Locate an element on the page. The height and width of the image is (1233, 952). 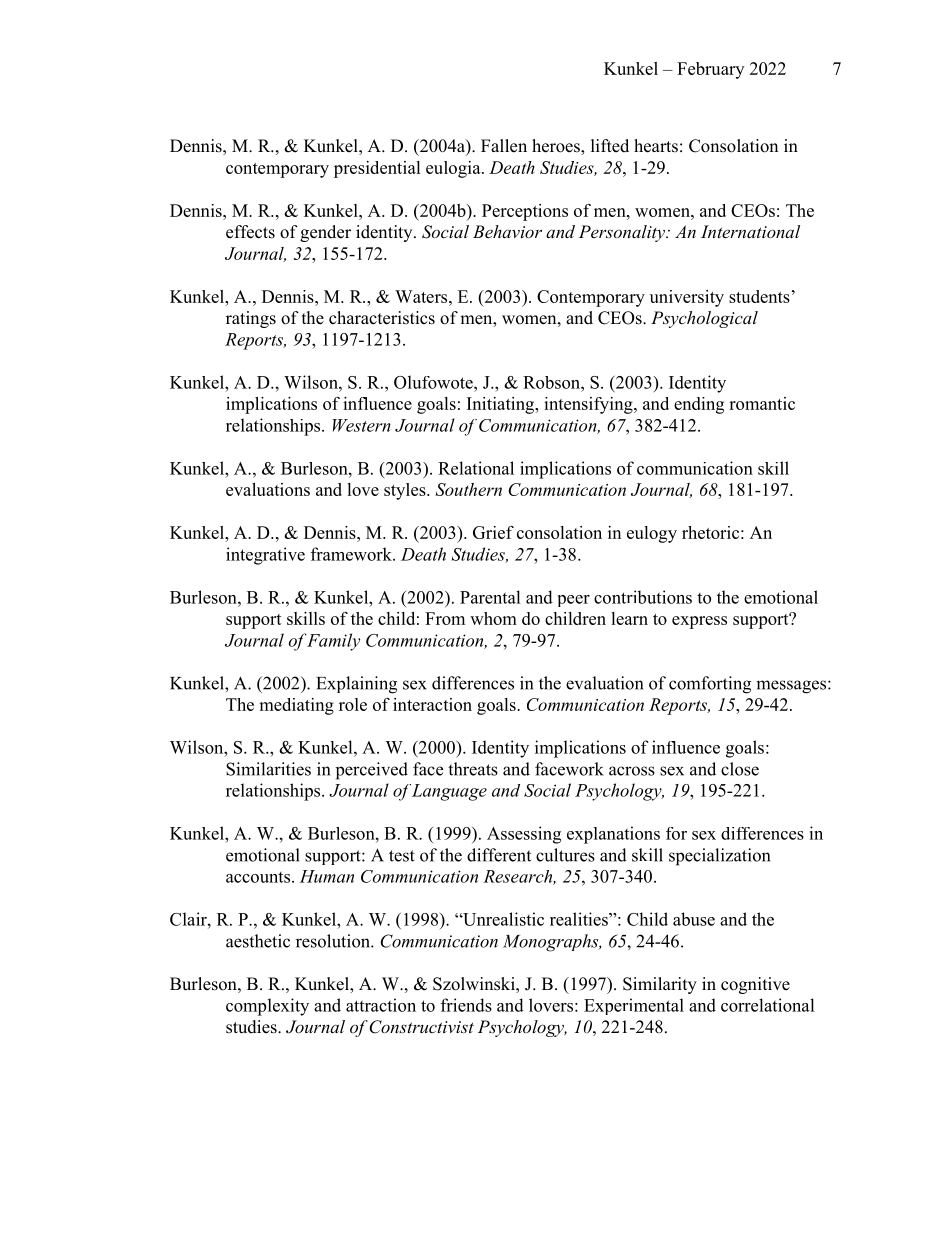
Fallen is located at coordinates (504, 146).
